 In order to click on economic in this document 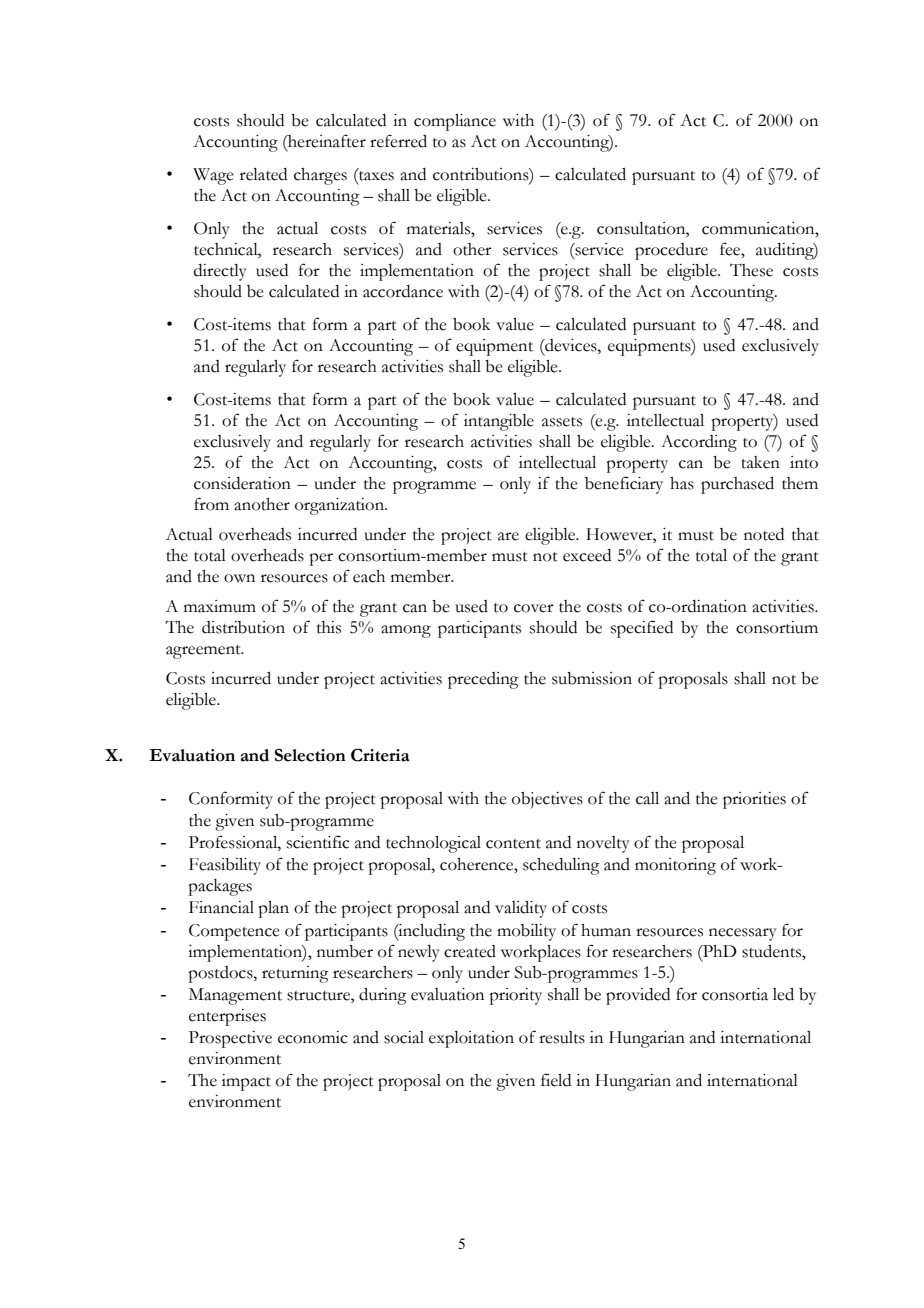, I will do `click(313, 1037)`.
